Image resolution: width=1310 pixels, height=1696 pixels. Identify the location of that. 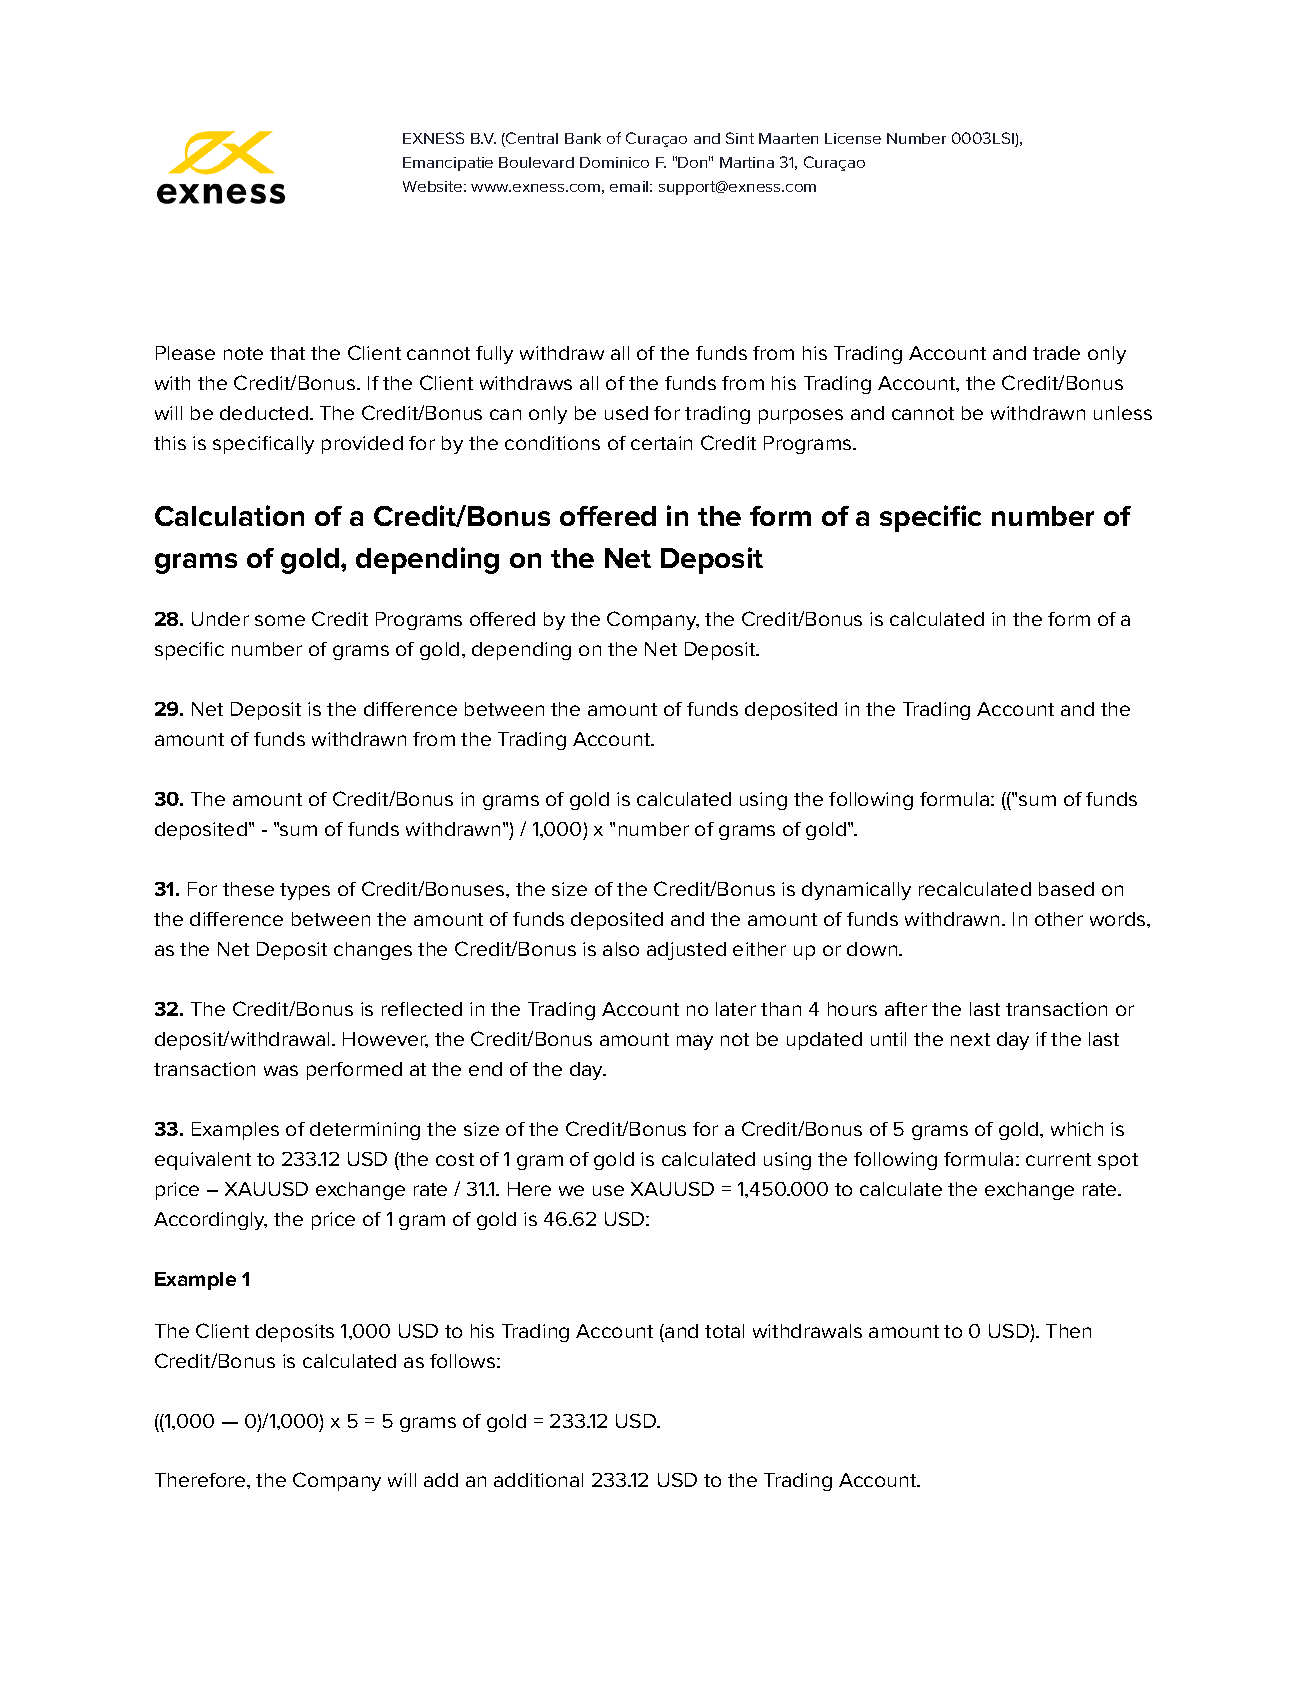
(287, 353).
